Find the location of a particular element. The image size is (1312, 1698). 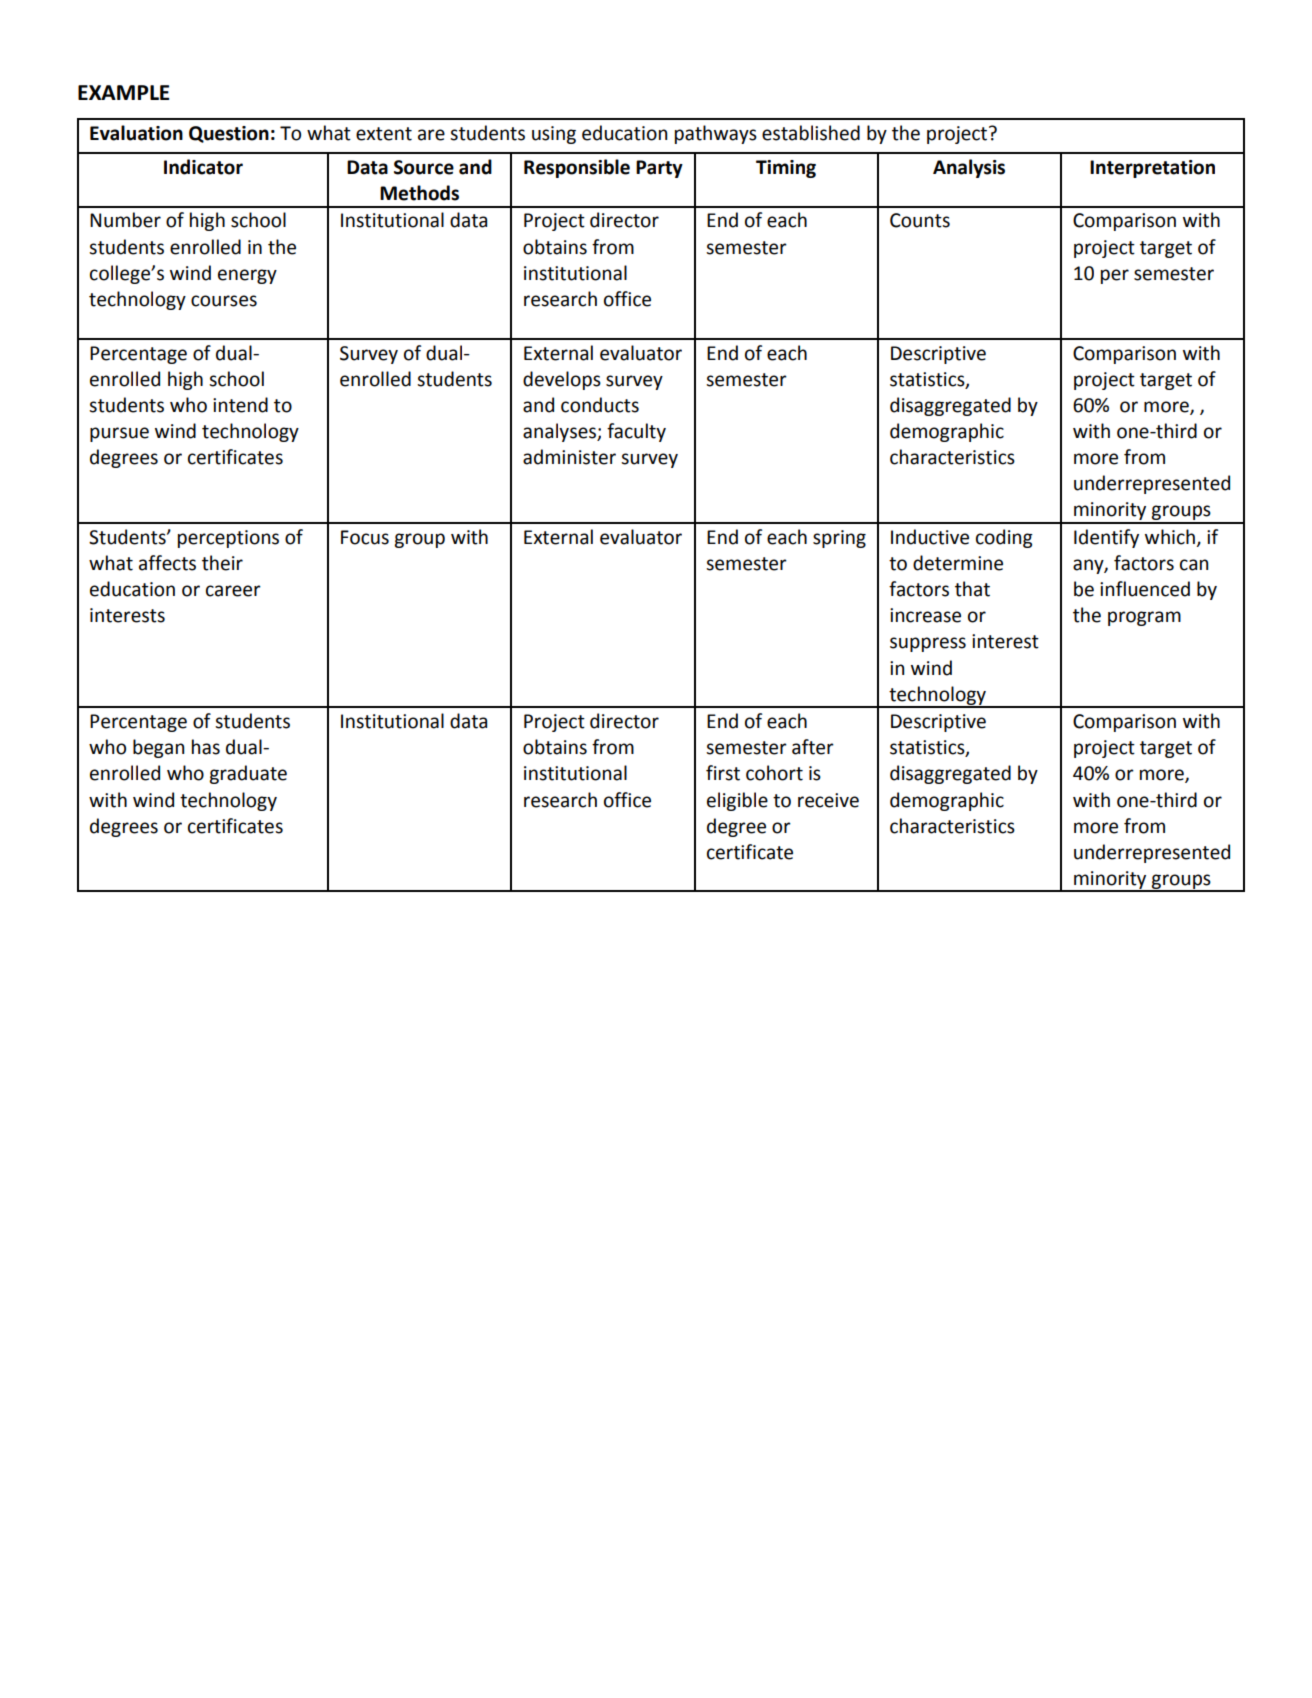

pathways is located at coordinates (716, 134).
